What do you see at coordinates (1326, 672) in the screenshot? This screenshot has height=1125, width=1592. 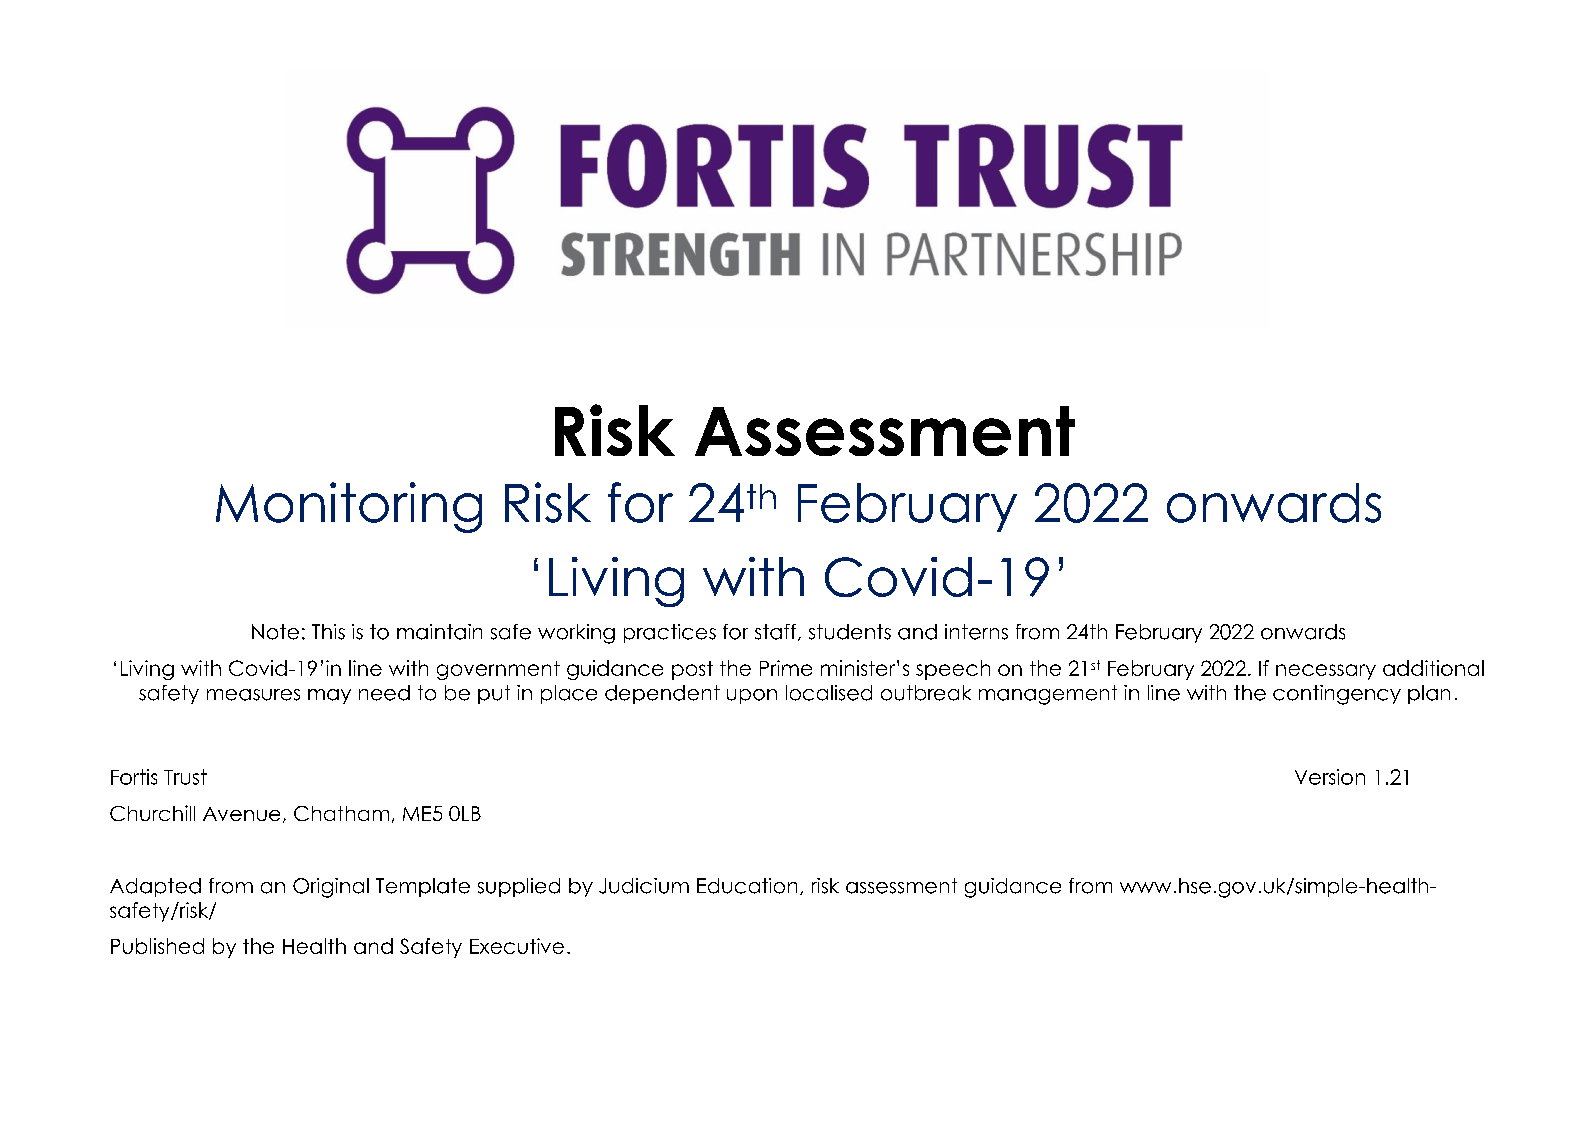 I see `necessary` at bounding box center [1326, 672].
